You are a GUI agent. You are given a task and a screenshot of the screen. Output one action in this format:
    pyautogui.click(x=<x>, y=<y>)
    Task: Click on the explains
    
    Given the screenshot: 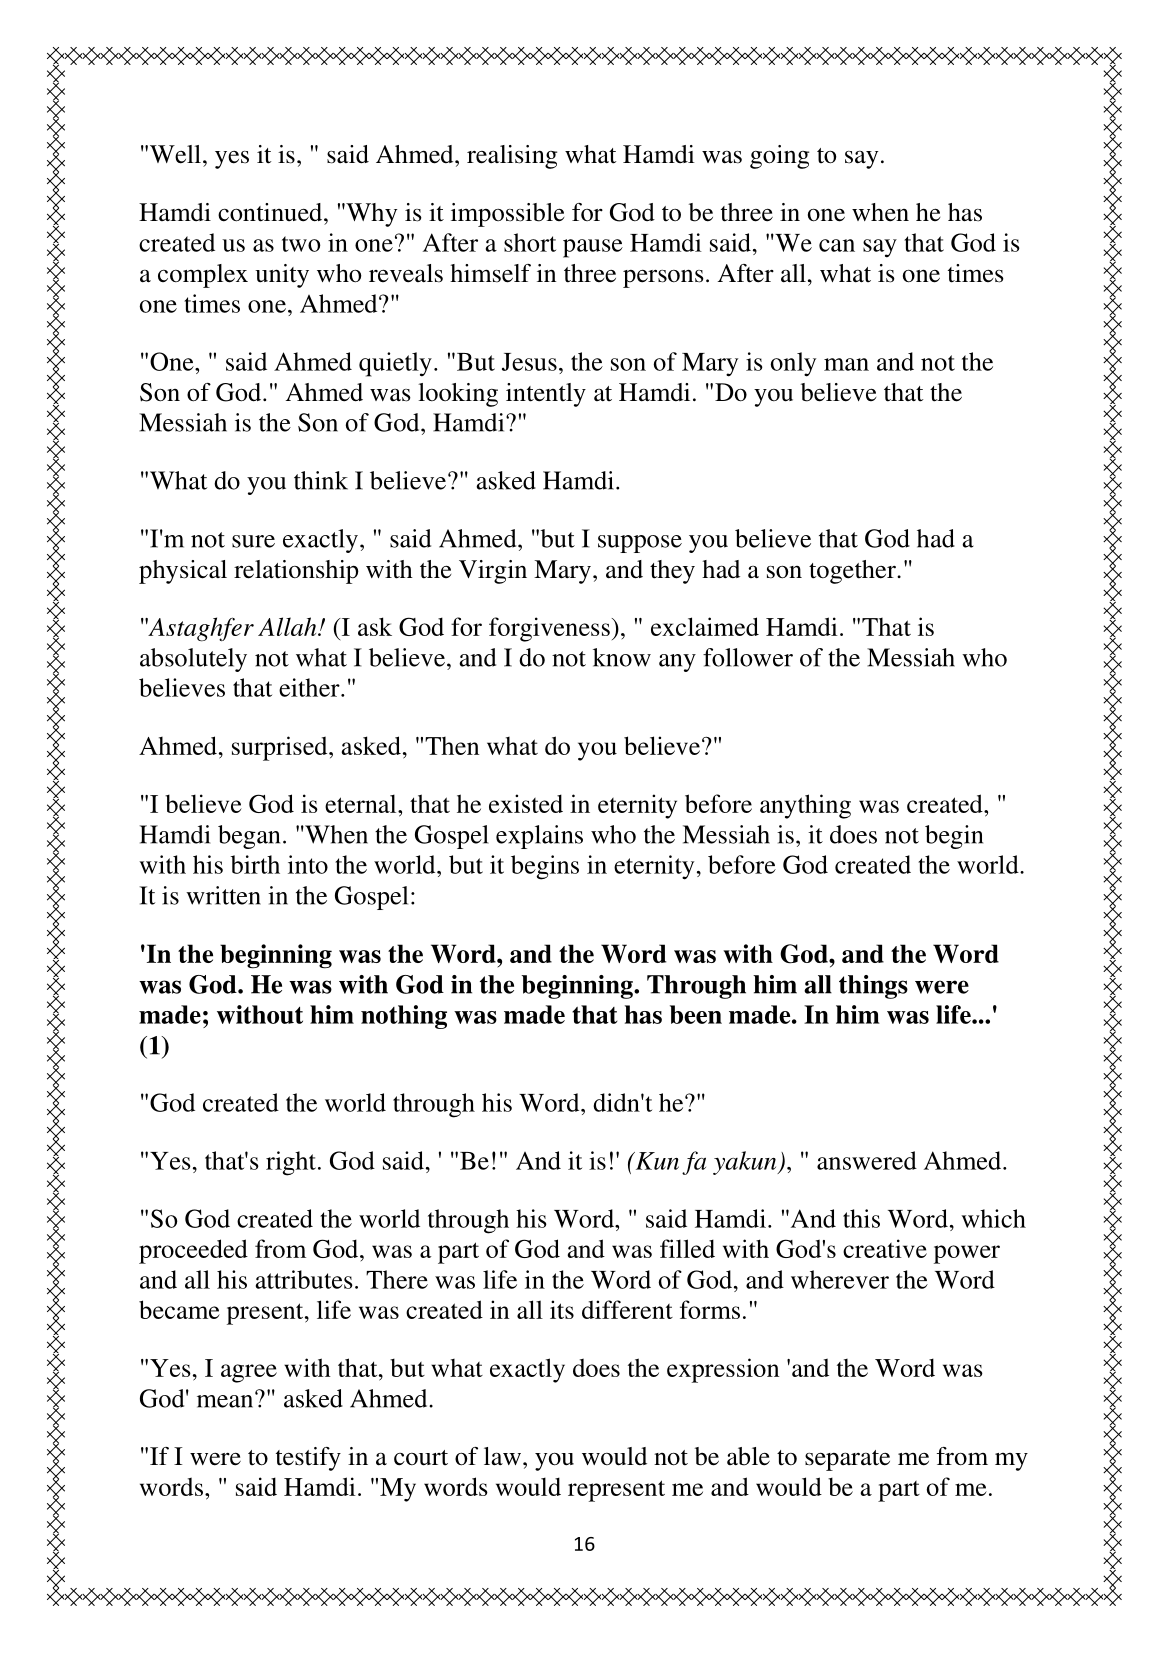 What is the action you would take?
    pyautogui.click(x=539, y=837)
